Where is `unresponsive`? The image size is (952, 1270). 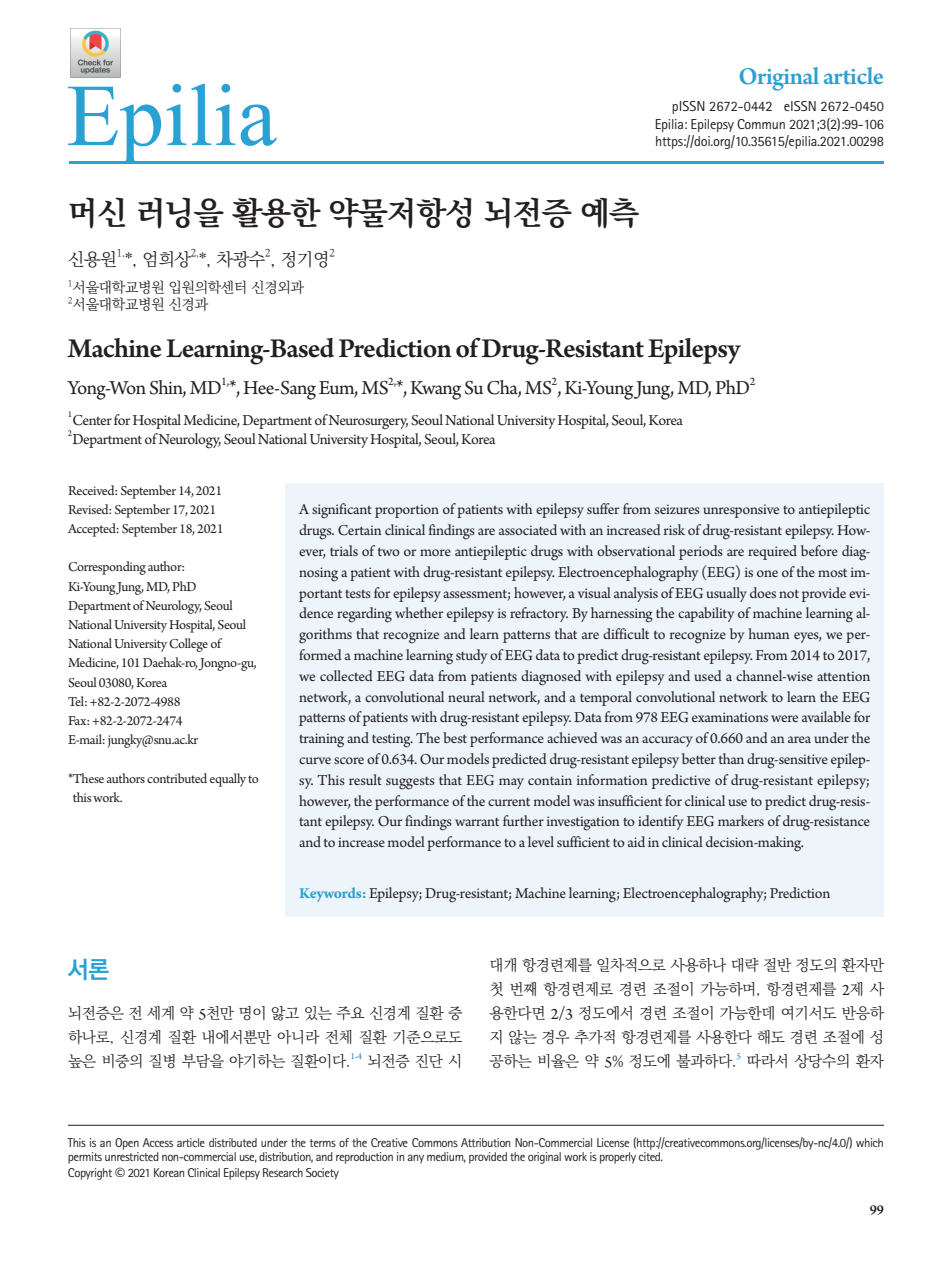
unresponsive is located at coordinates (741, 511).
